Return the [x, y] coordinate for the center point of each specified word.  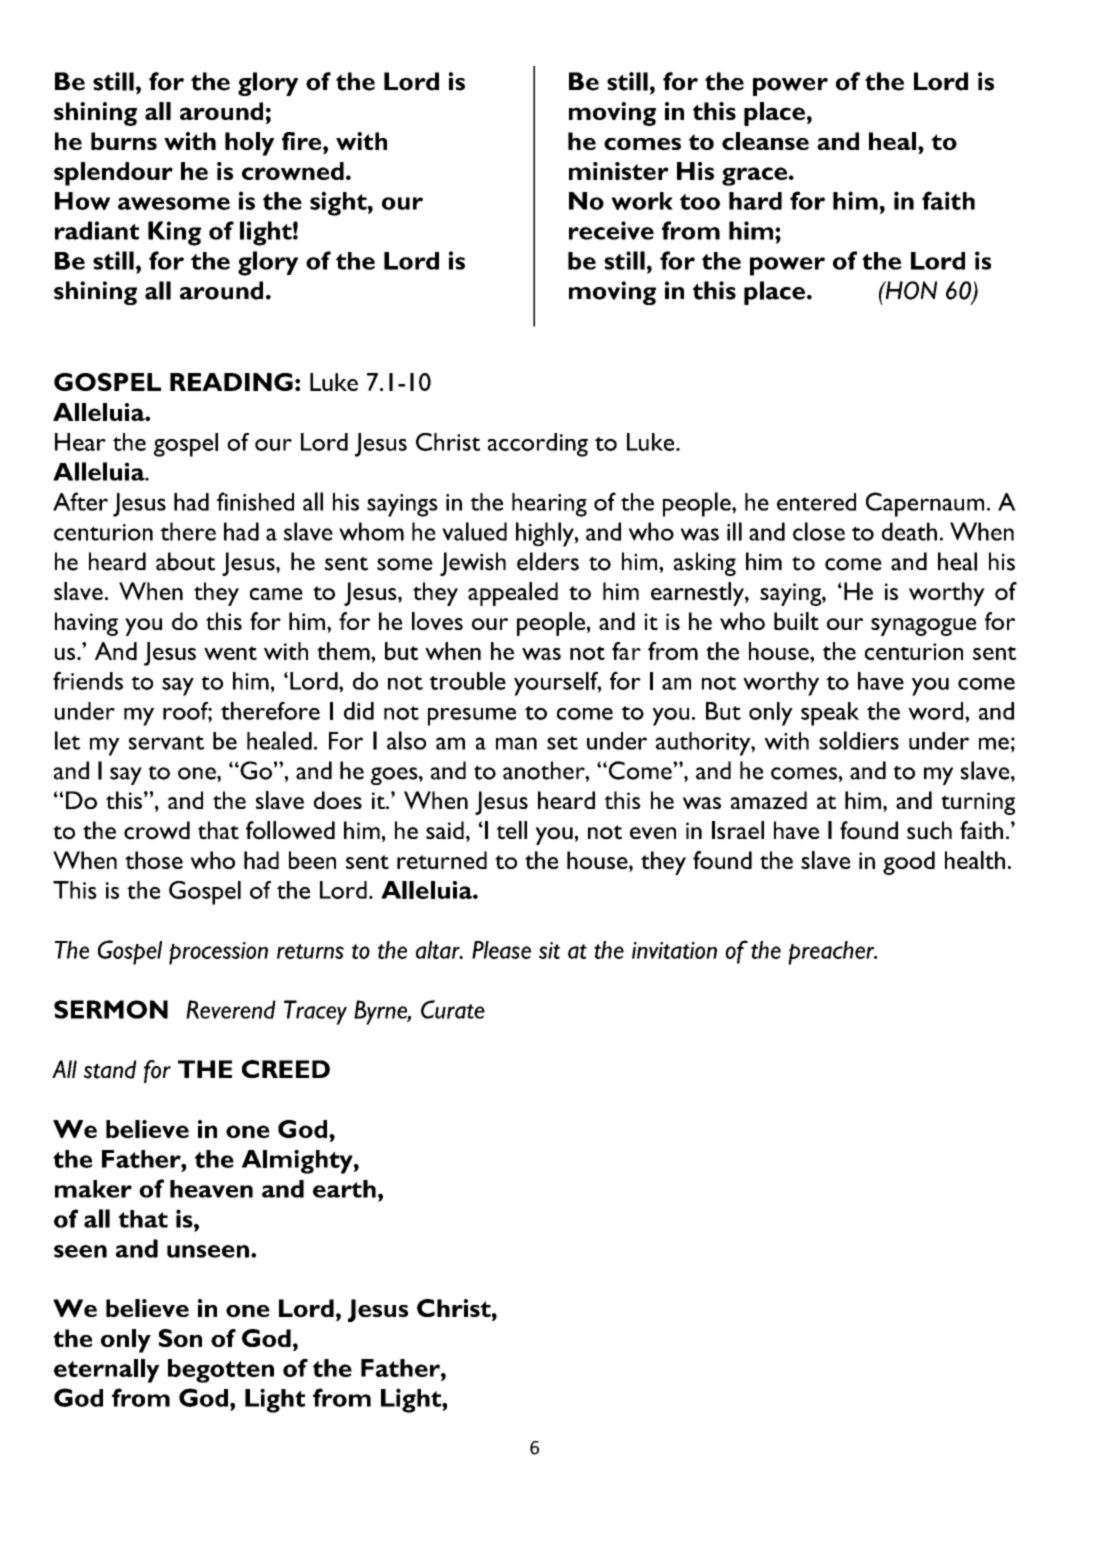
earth [344, 1189]
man [516, 743]
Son [180, 1338]
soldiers [859, 740]
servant [166, 742]
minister [619, 171]
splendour [113, 174]
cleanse [765, 141]
